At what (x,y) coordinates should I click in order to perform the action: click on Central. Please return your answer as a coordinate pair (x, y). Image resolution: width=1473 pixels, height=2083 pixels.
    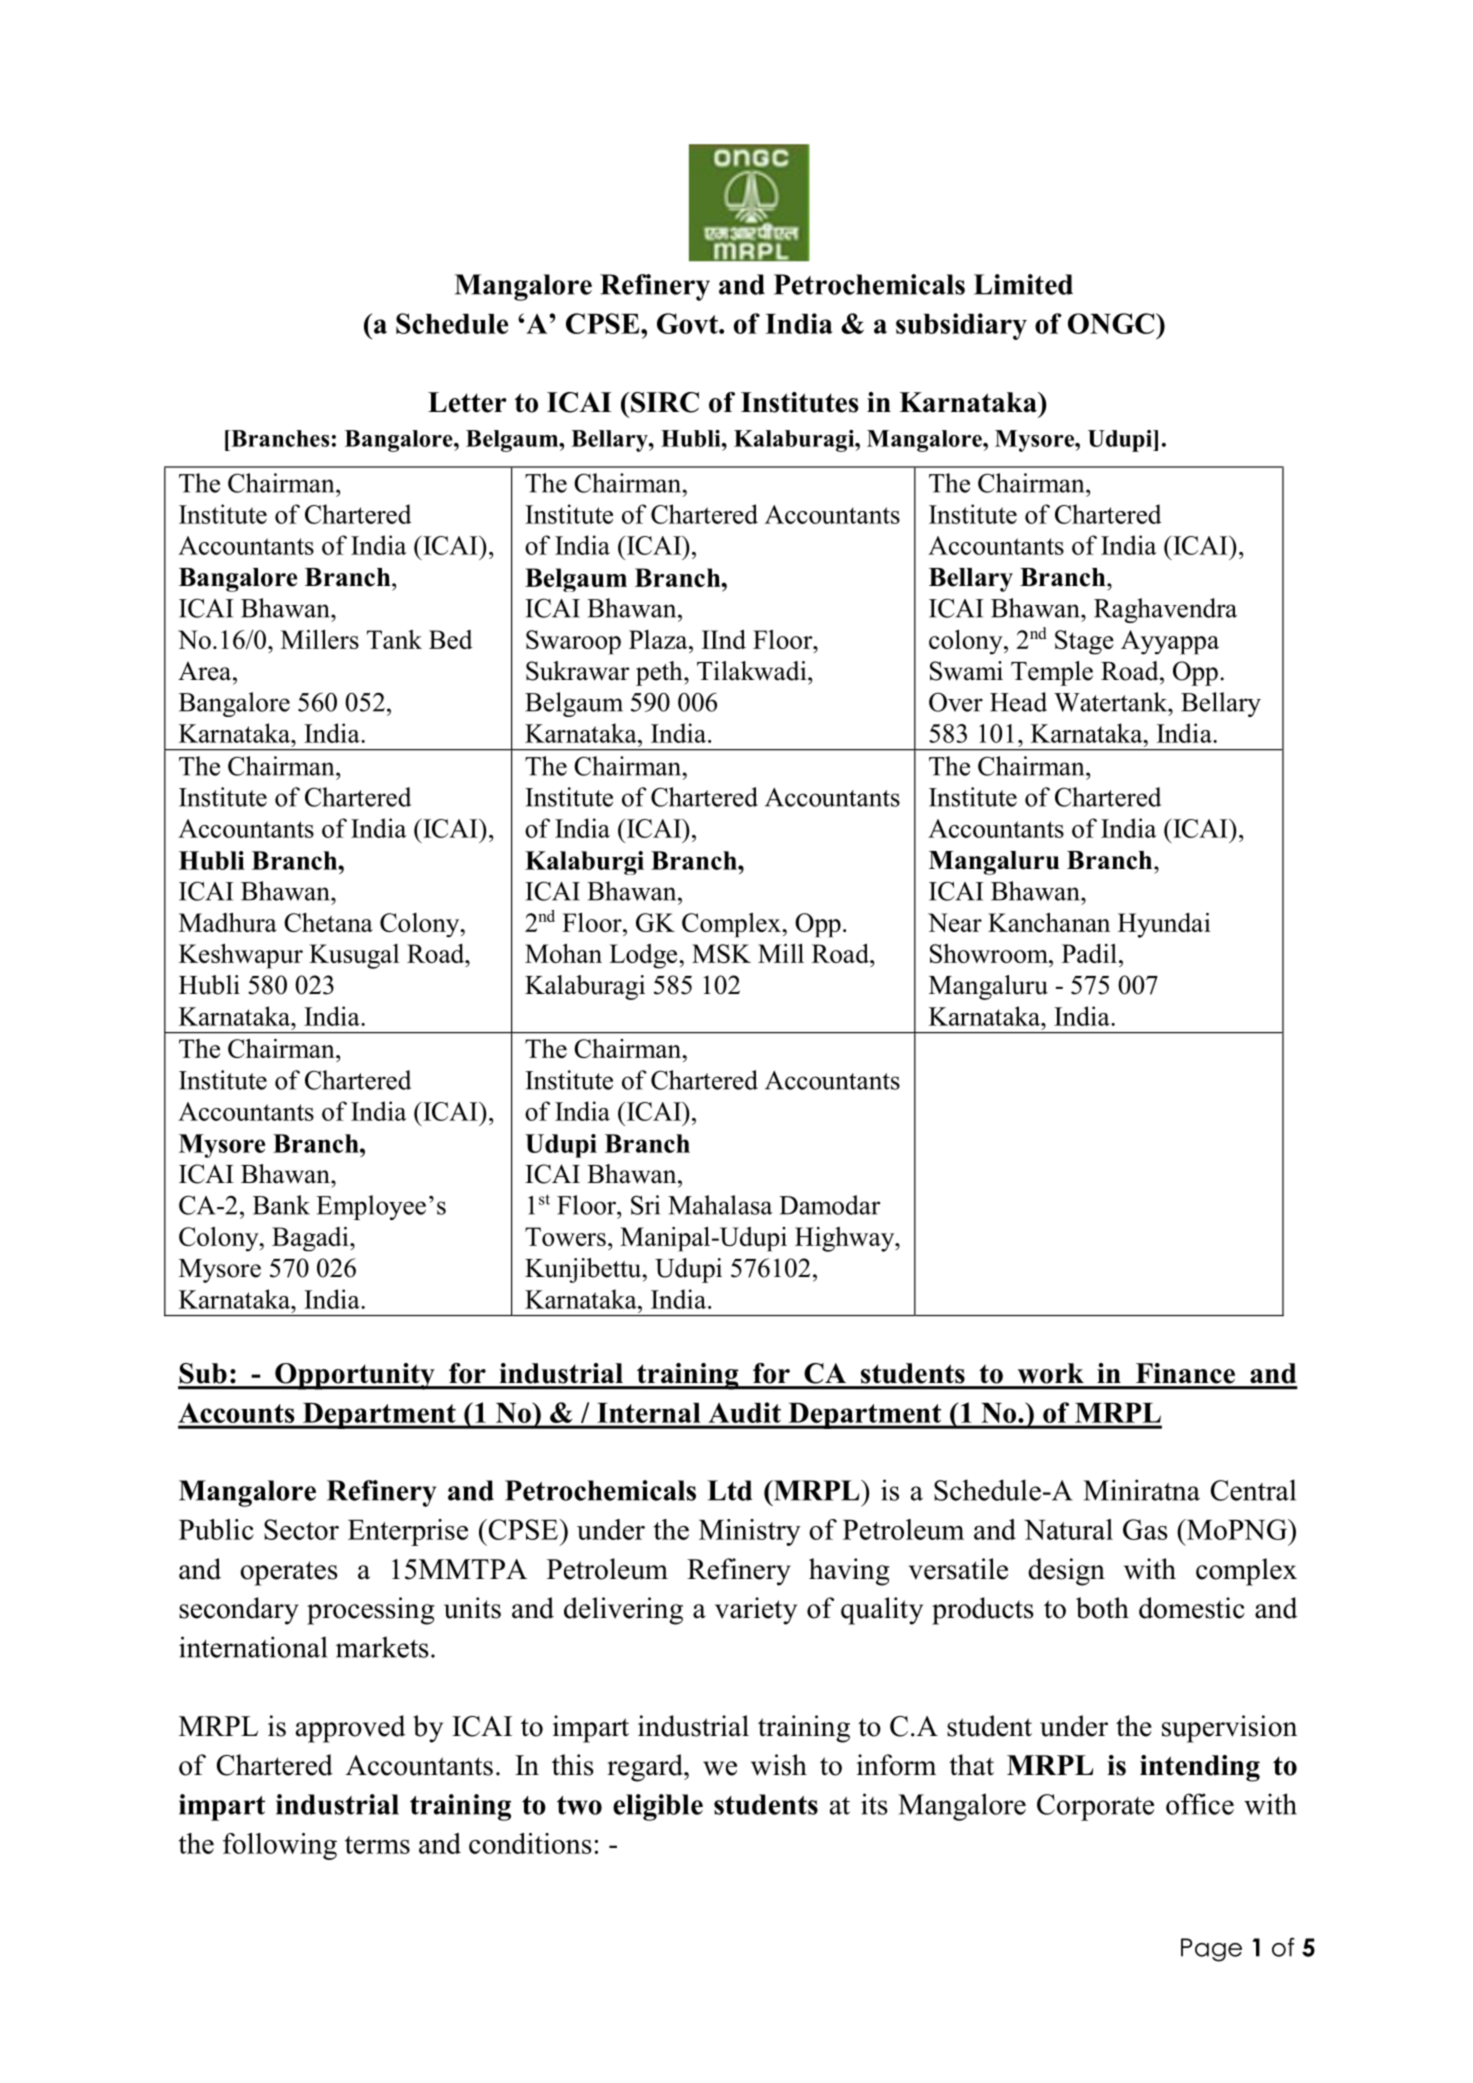
    Looking at the image, I should click on (1253, 1490).
